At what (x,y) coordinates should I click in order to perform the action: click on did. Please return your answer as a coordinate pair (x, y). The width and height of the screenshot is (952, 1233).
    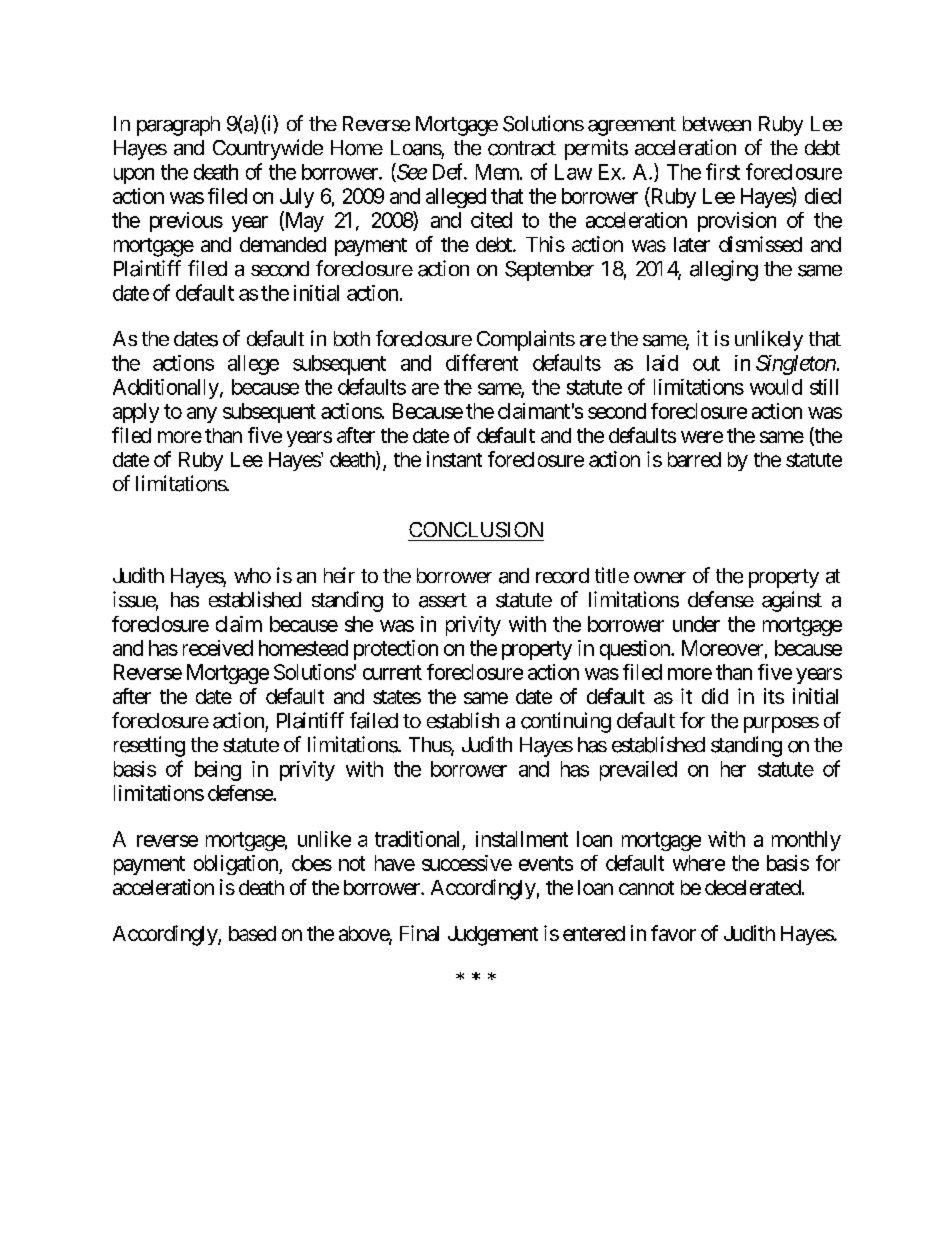
    Looking at the image, I should click on (715, 696).
